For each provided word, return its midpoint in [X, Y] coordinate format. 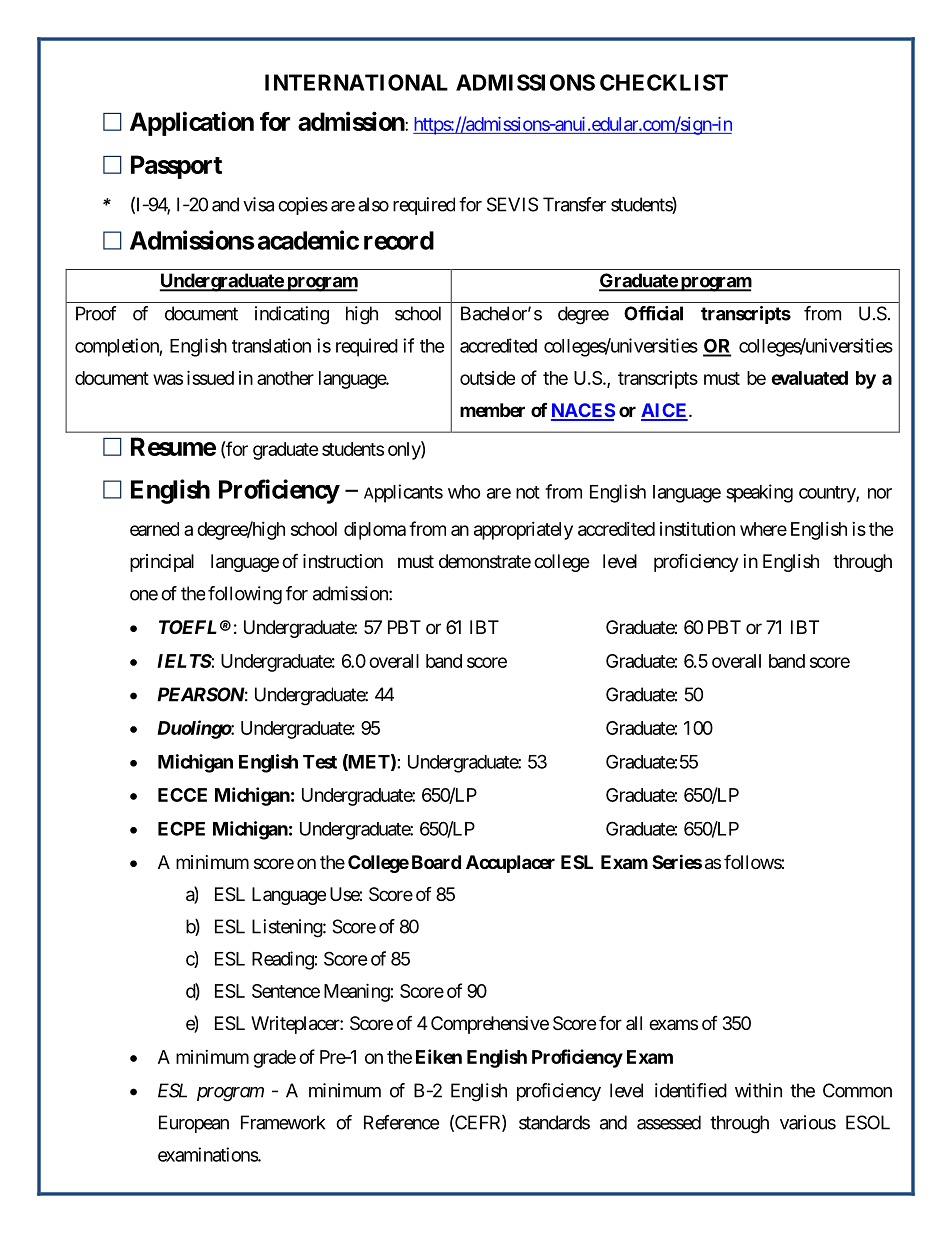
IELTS [184, 661]
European [194, 1124]
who [464, 492]
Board [436, 862]
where [763, 529]
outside [487, 378]
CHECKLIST [664, 82]
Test [320, 762]
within [758, 1090]
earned [154, 529]
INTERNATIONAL [356, 82]
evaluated [809, 378]
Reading [283, 960]
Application [192, 123]
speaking [759, 493]
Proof [96, 313]
